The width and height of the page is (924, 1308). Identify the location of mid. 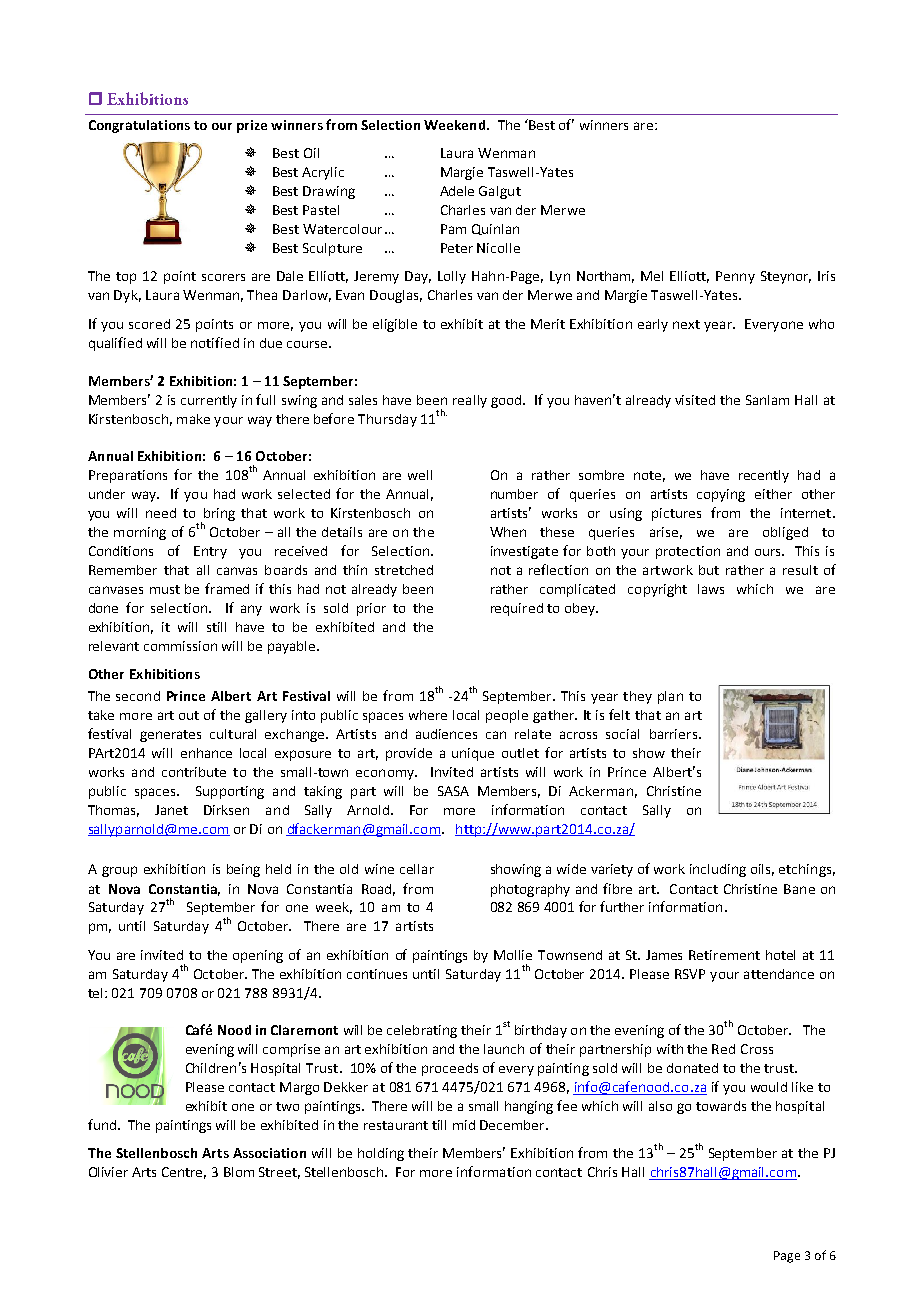
(464, 1125).
